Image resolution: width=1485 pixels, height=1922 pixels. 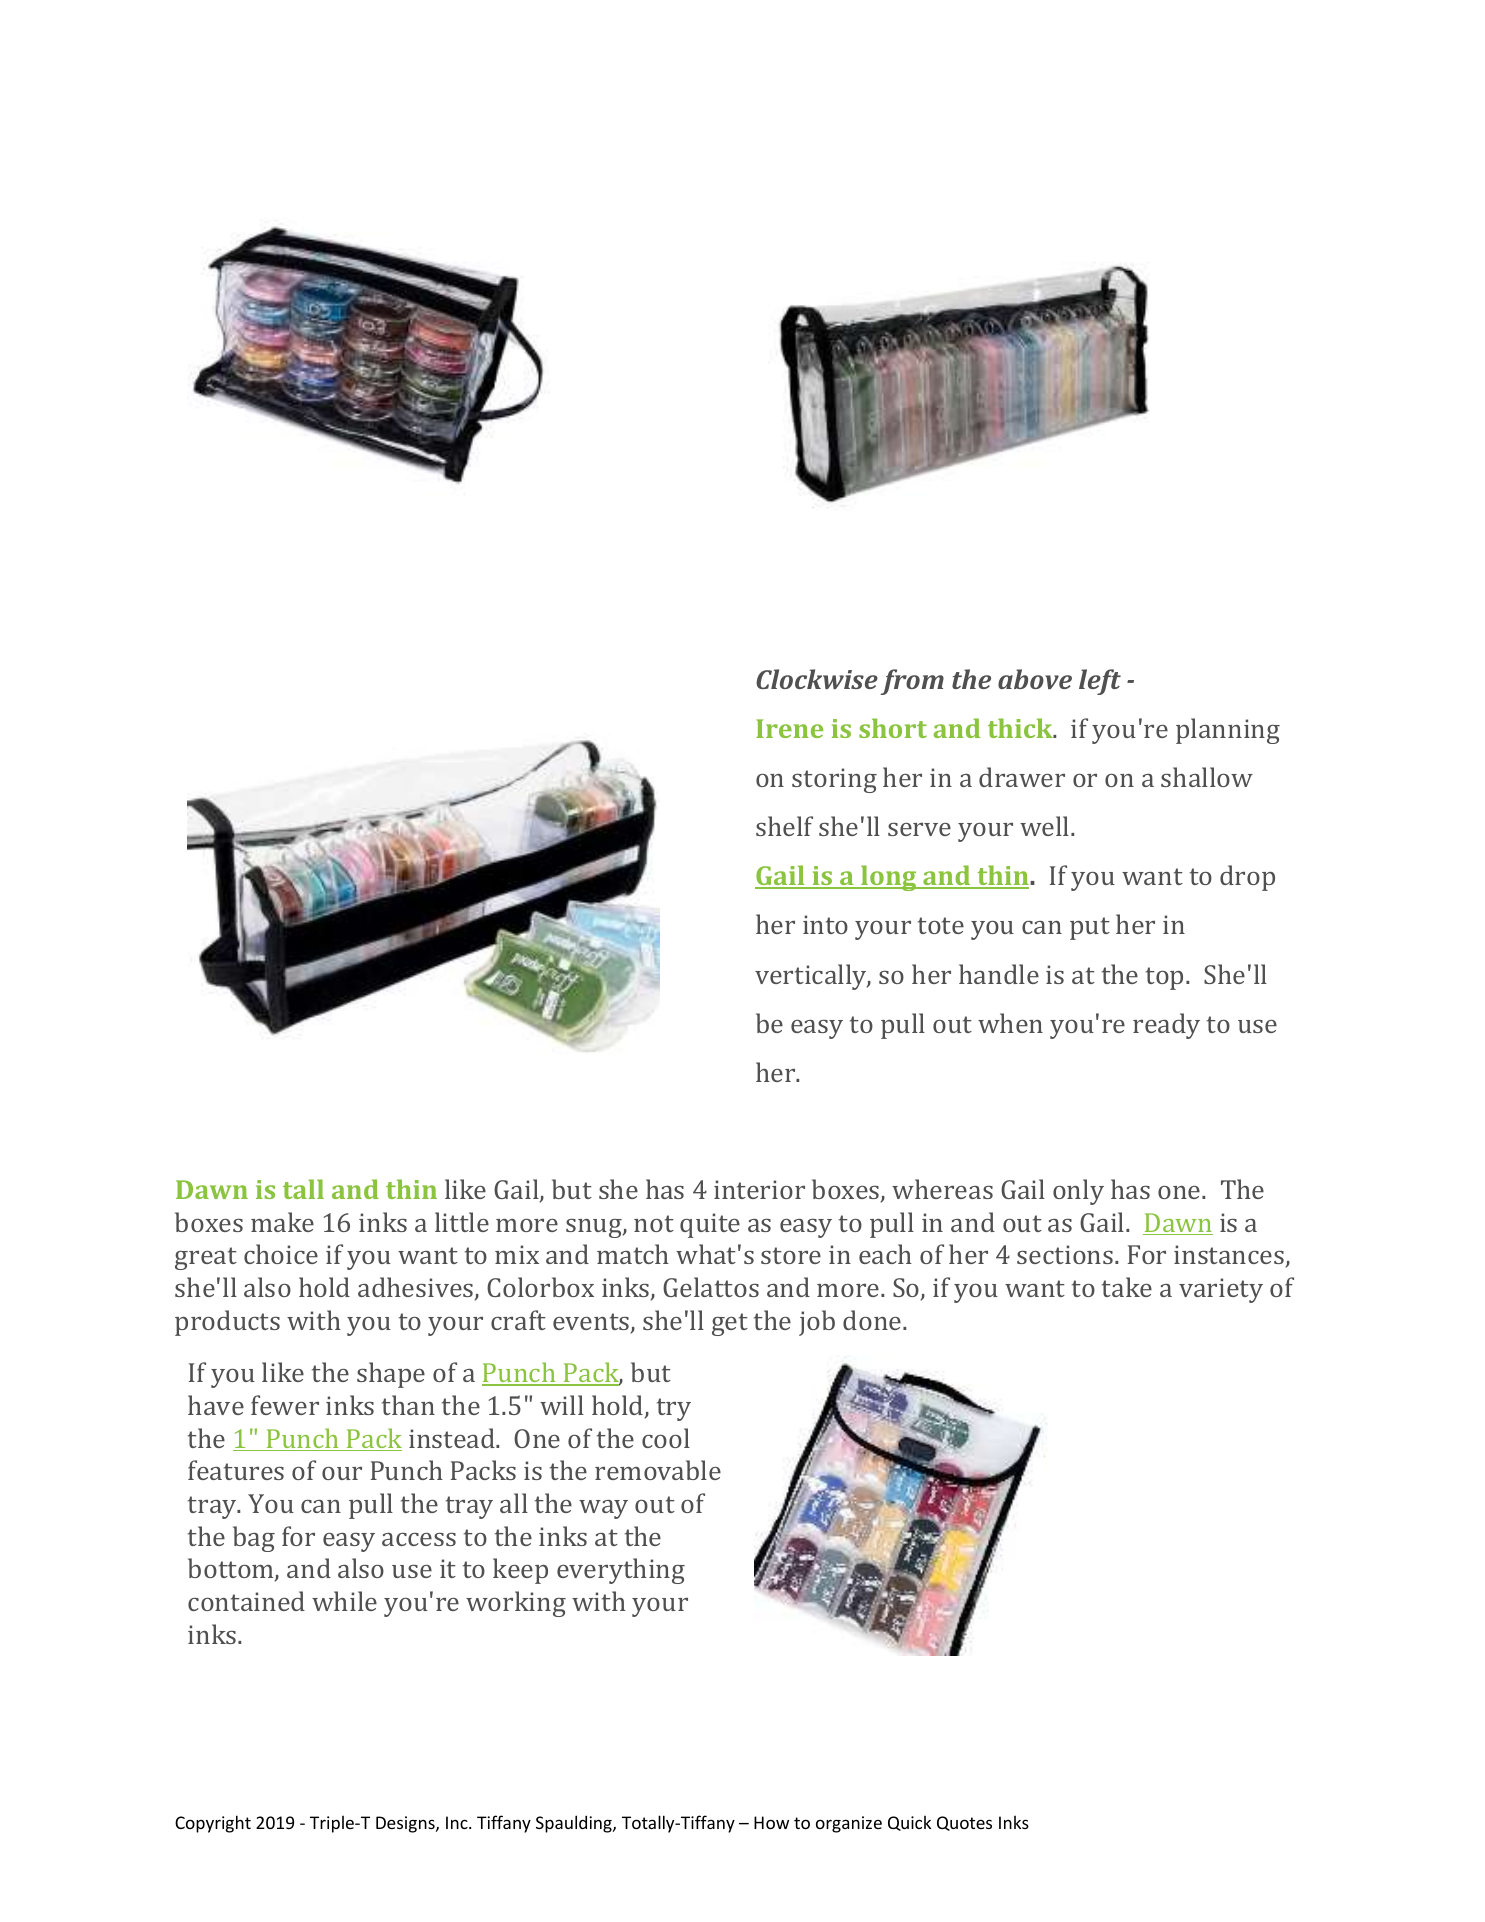 I want to click on Irene, so click(x=789, y=728).
